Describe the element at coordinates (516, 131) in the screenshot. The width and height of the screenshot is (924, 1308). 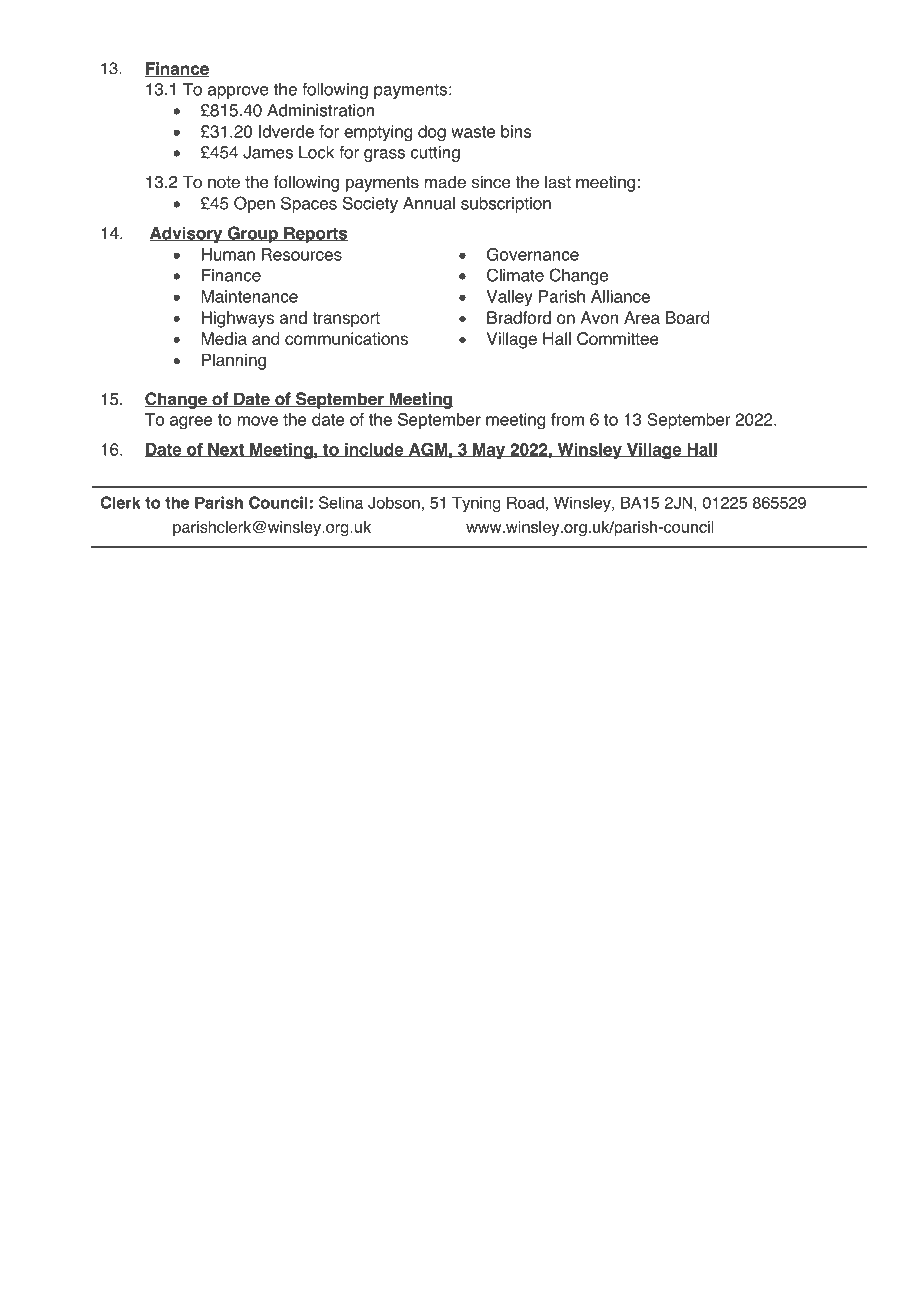
I see `bins` at that location.
